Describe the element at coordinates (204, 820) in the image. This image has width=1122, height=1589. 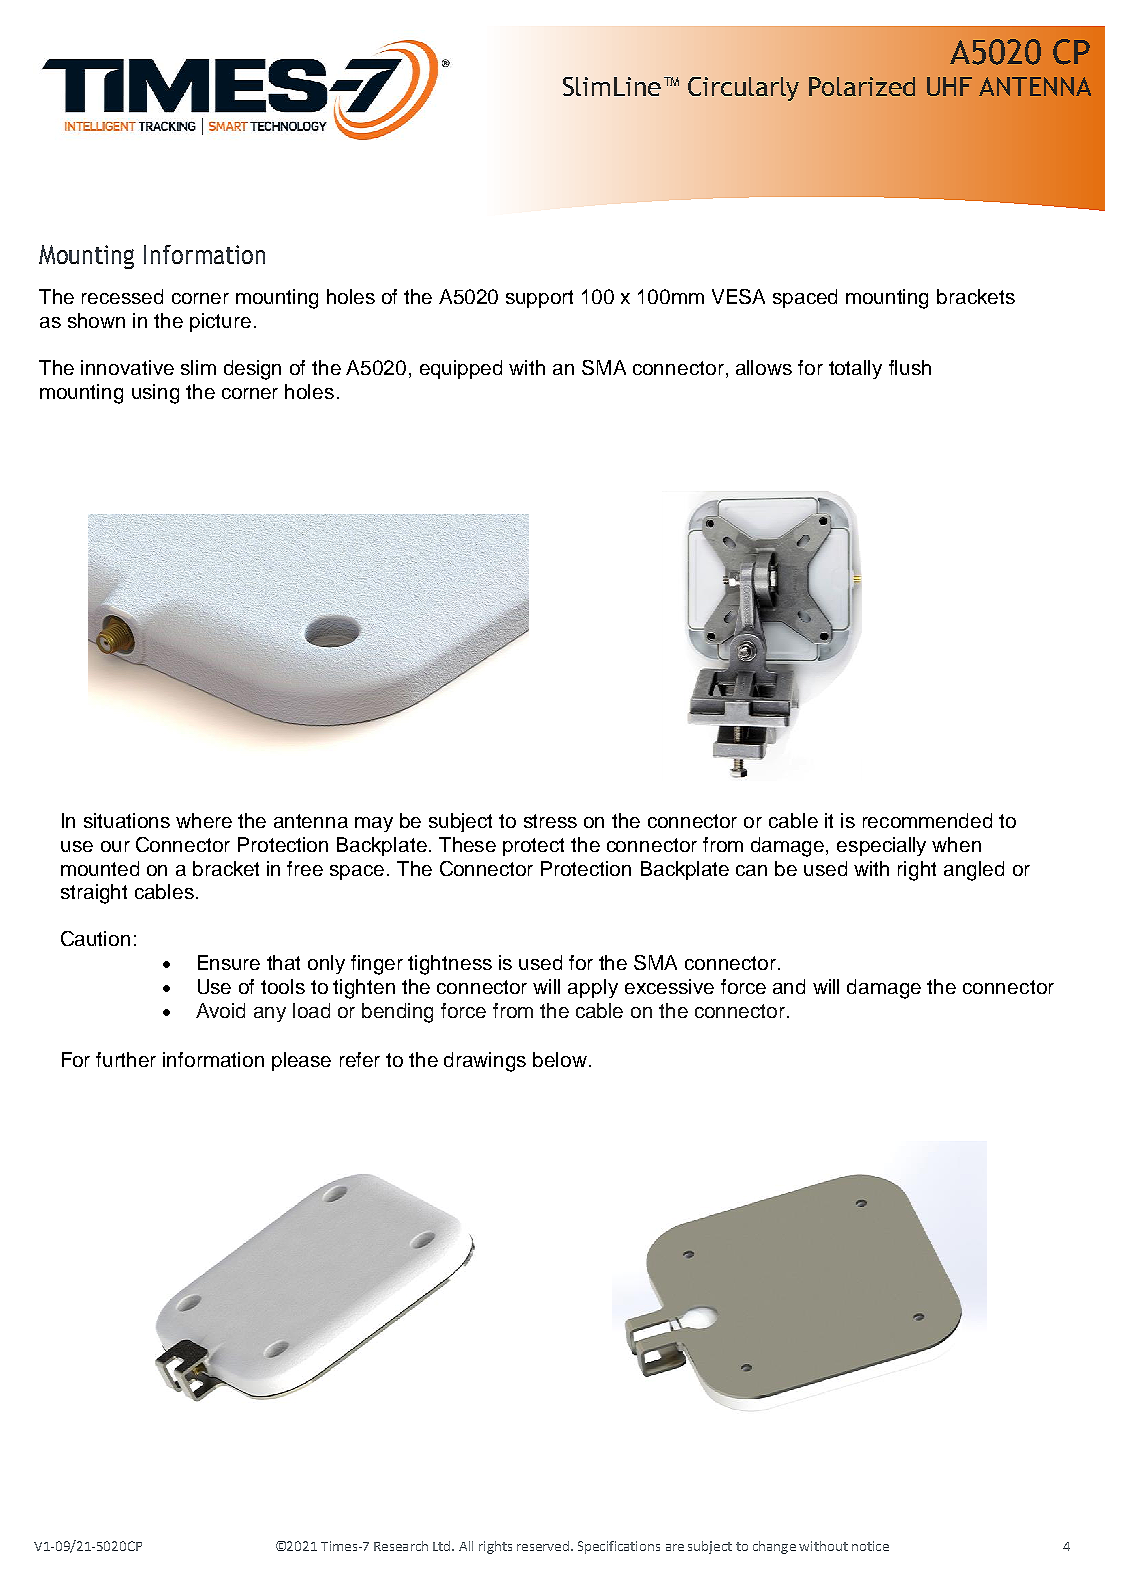
I see `where` at that location.
